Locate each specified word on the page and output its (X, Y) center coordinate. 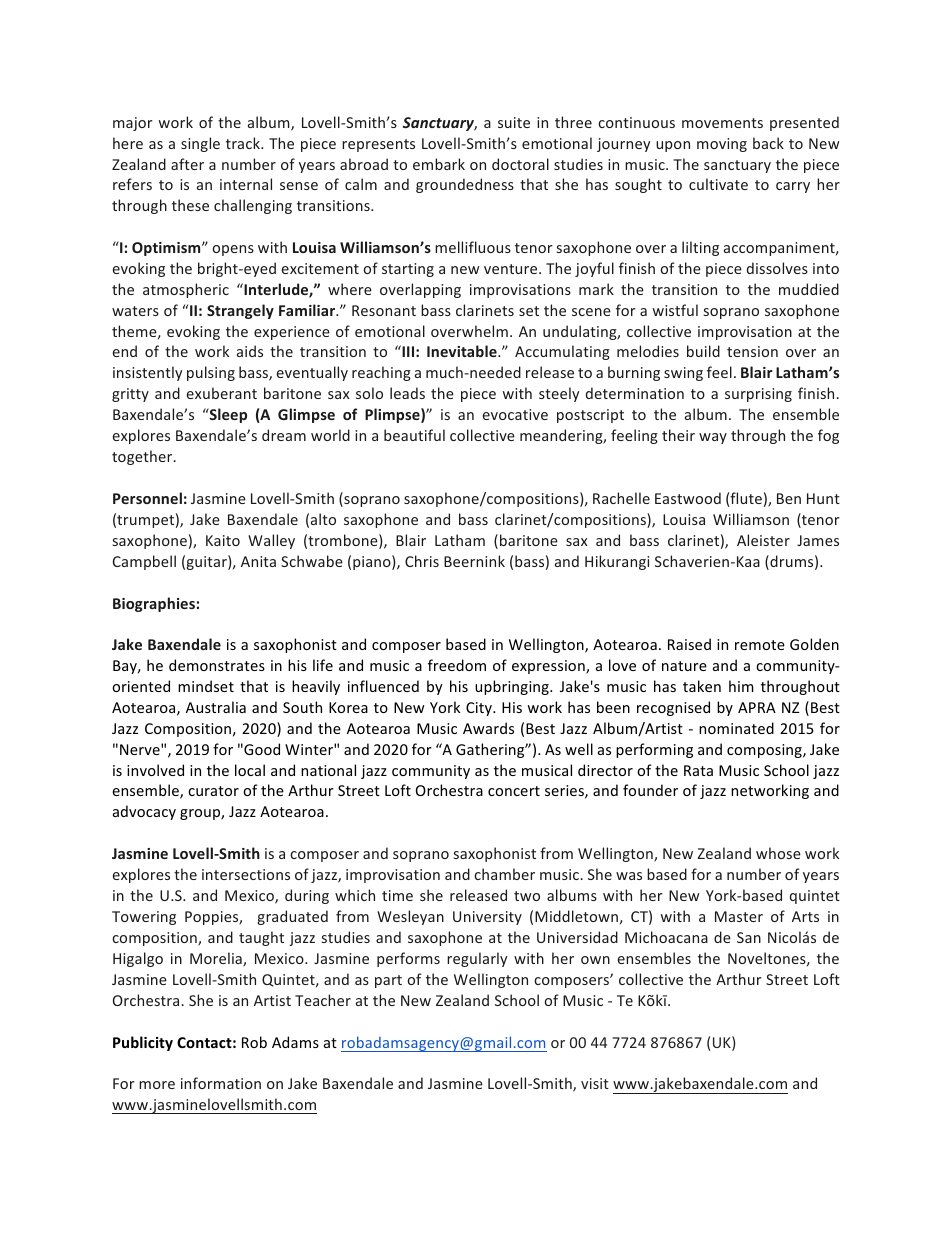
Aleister (763, 540)
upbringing (513, 687)
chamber (504, 874)
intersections (246, 874)
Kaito (223, 540)
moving (722, 145)
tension (752, 351)
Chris (422, 561)
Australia (216, 707)
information (221, 1083)
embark (439, 164)
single (200, 144)
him (741, 686)
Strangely (240, 311)
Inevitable (463, 351)
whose (778, 853)
